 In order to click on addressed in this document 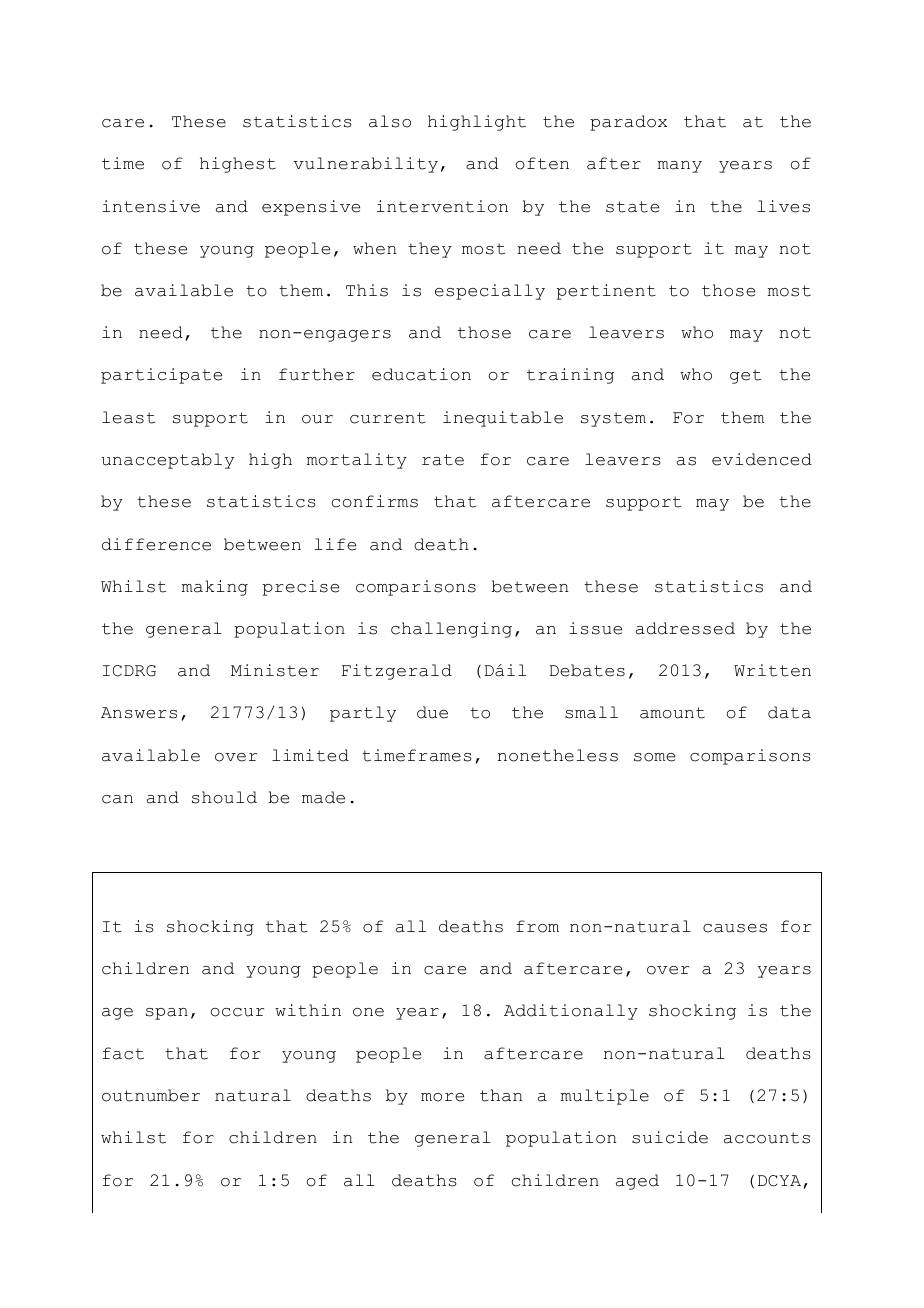, I will do `click(685, 628)`.
